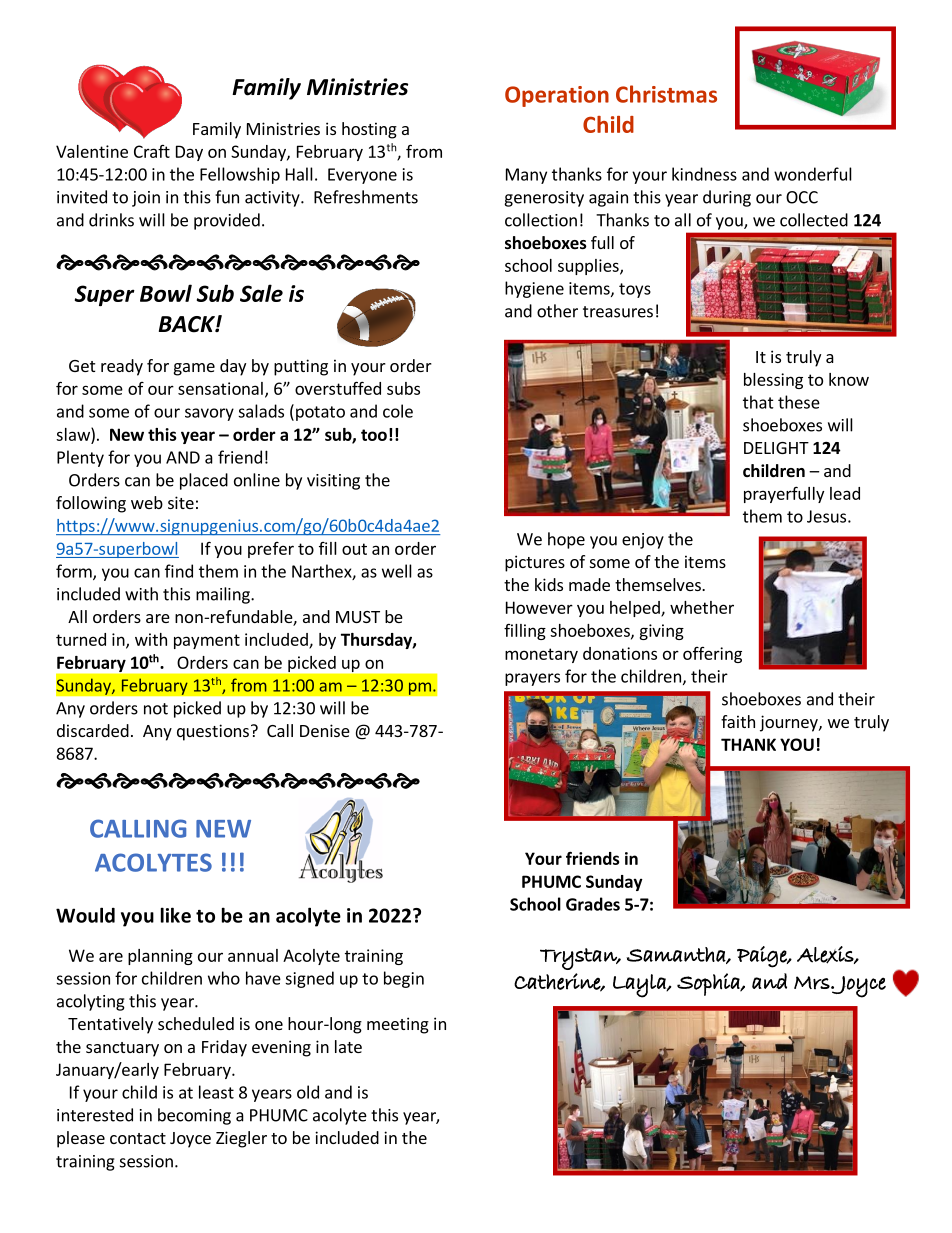 This document has width=952, height=1233. What do you see at coordinates (213, 732) in the document?
I see `questions` at bounding box center [213, 732].
